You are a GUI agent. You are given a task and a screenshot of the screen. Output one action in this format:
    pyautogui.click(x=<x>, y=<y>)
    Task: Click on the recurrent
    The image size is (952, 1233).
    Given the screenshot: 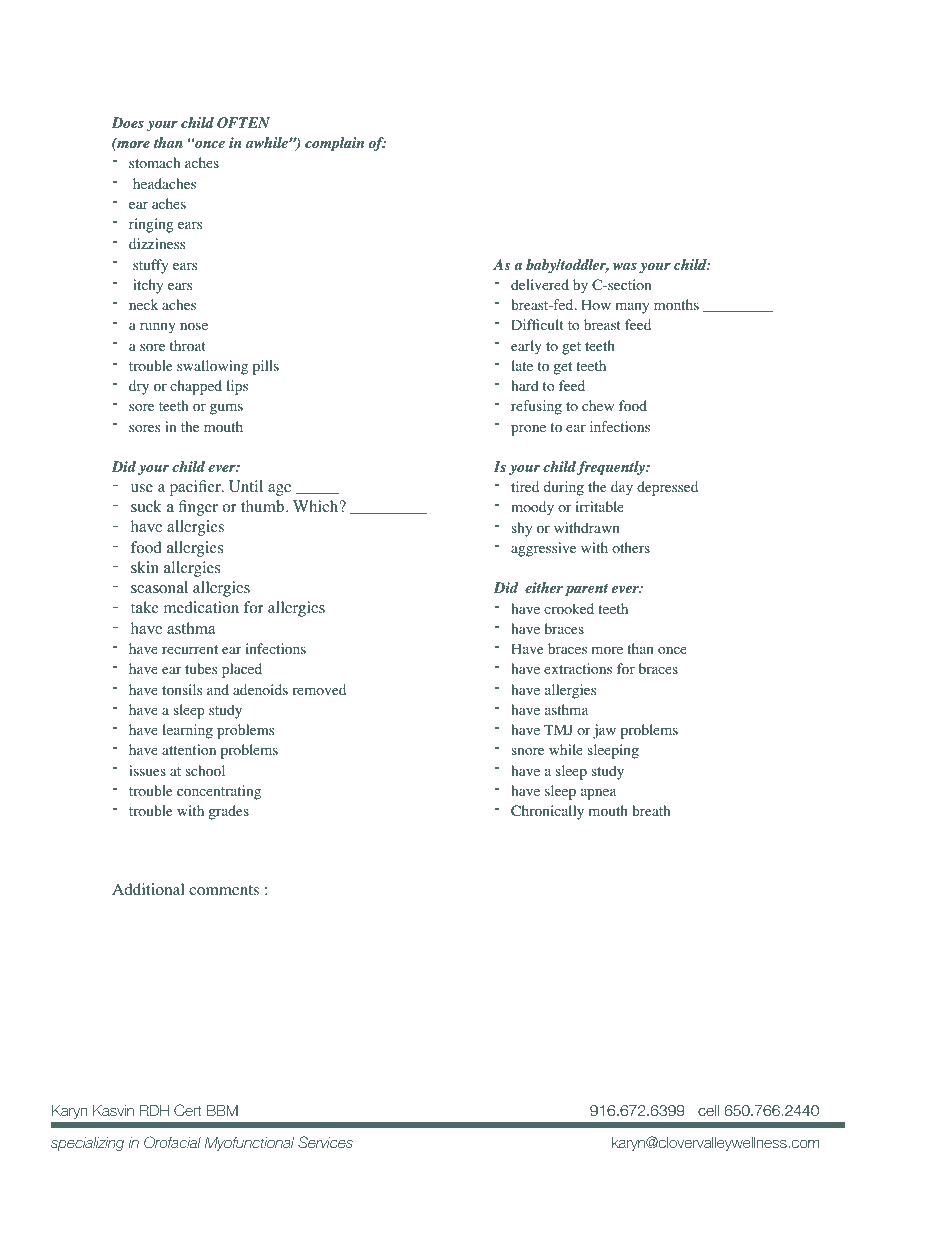 What is the action you would take?
    pyautogui.click(x=190, y=649)
